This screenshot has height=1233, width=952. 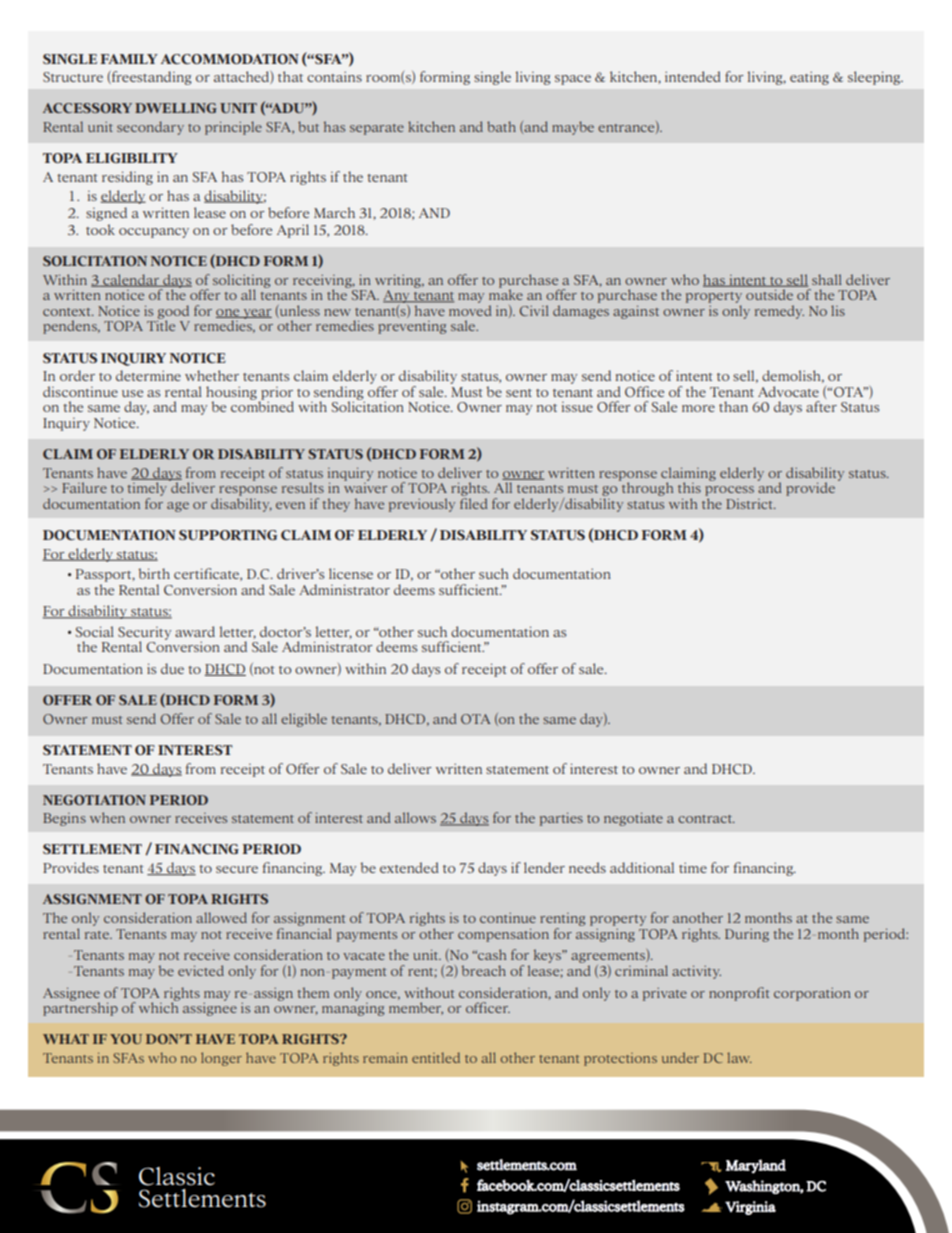 What do you see at coordinates (221, 1059) in the screenshot?
I see `longer` at bounding box center [221, 1059].
